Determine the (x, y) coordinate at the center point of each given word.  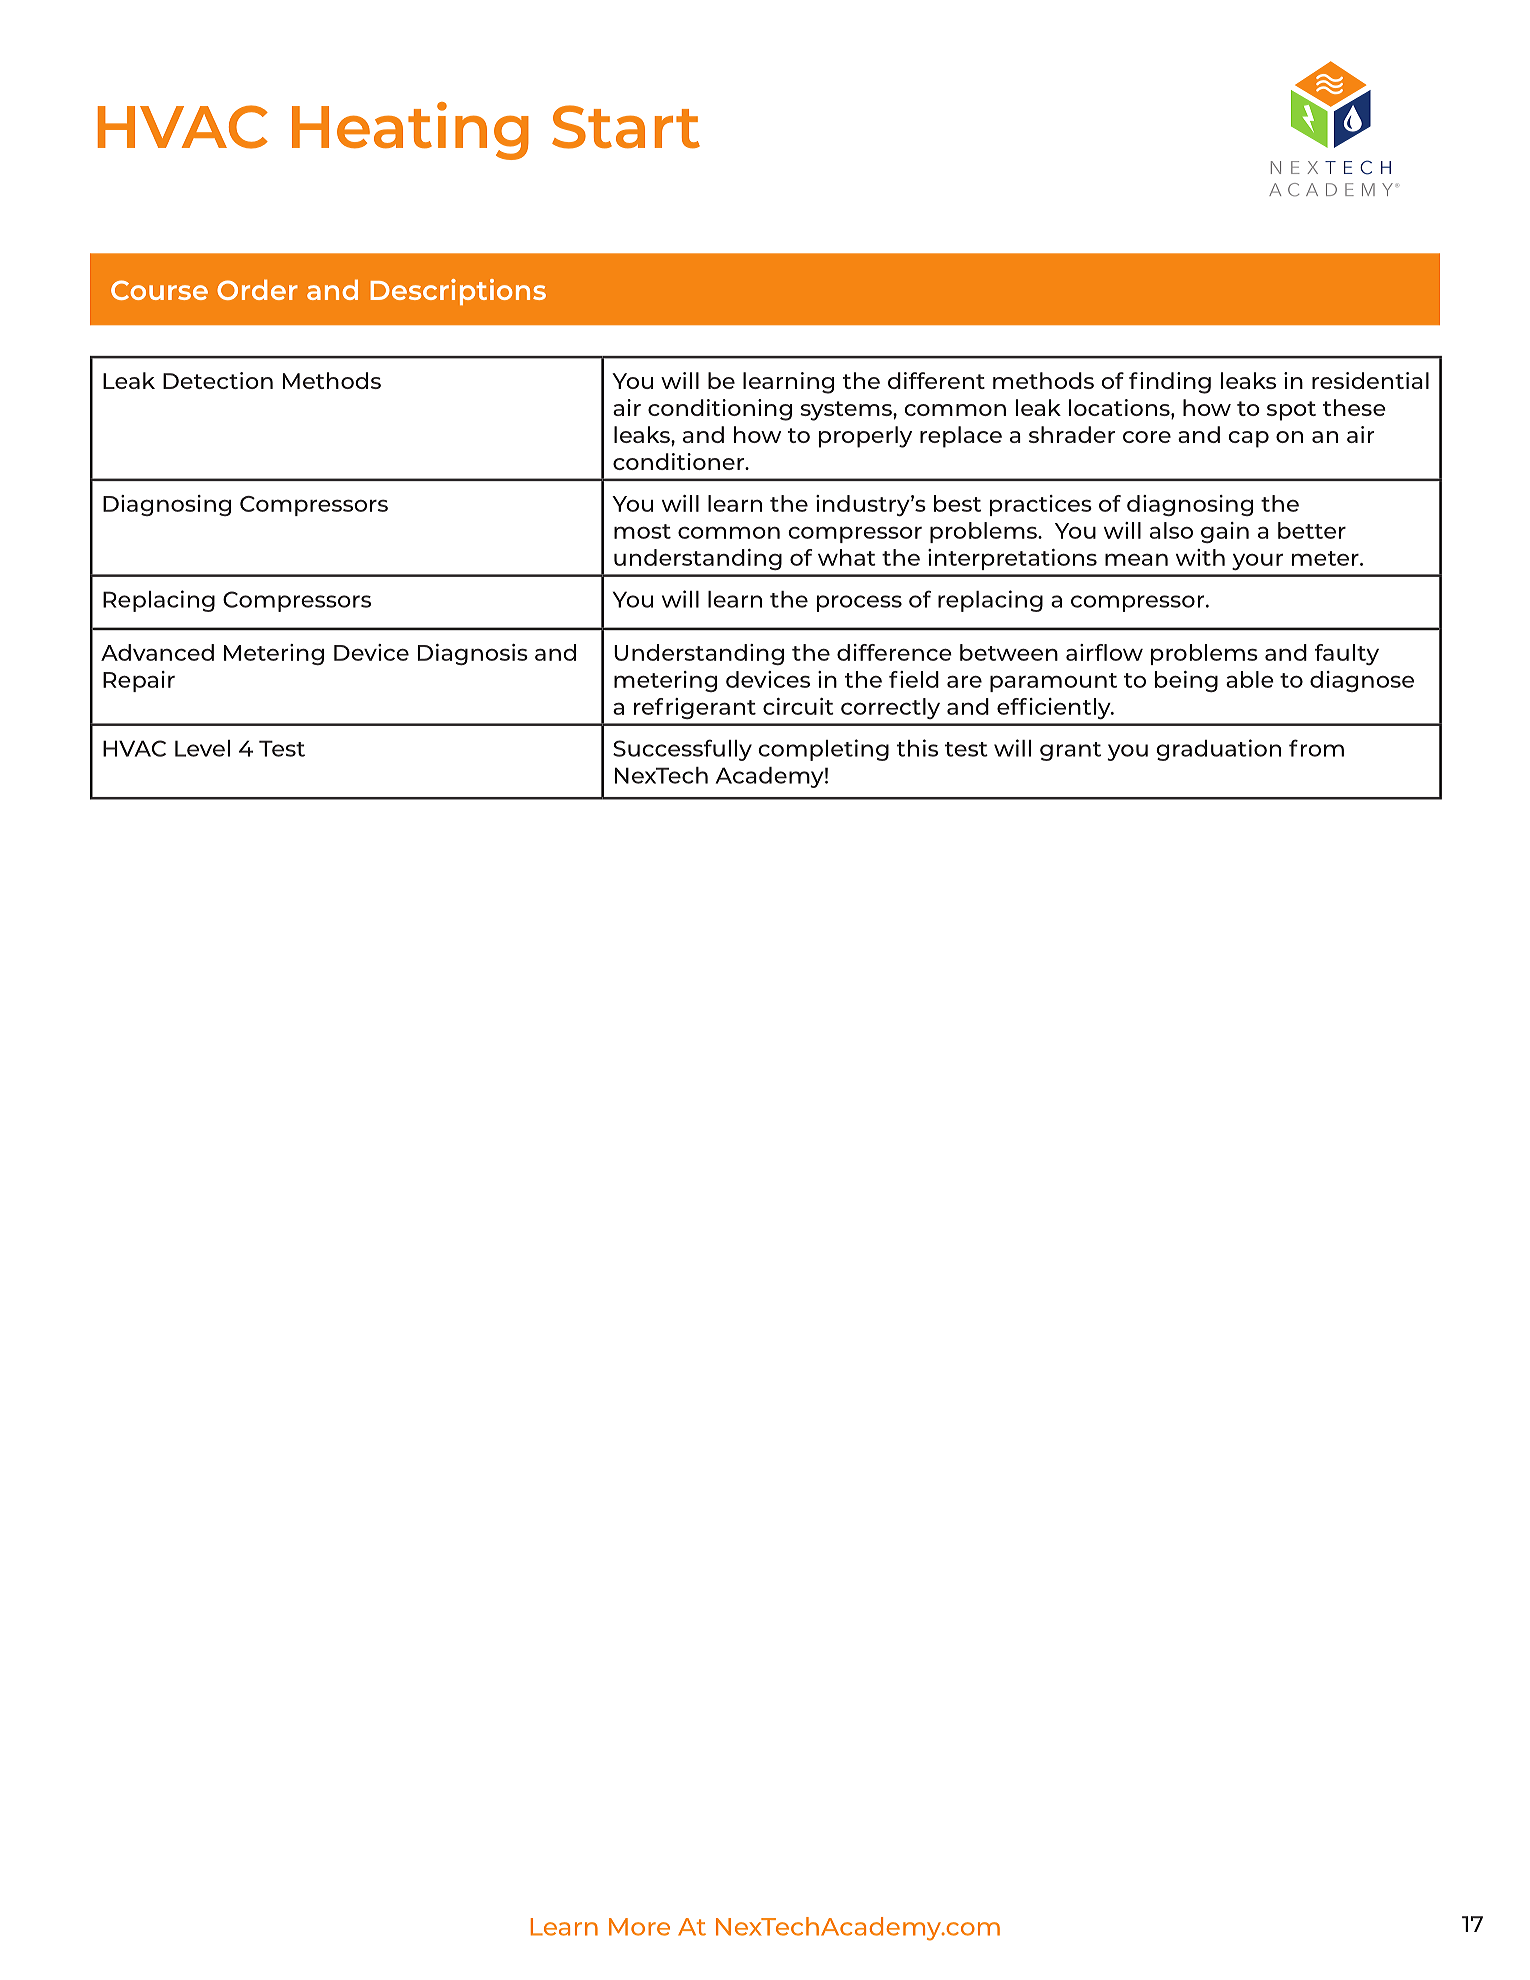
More (639, 1927)
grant (1070, 751)
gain (1225, 532)
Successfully (682, 750)
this (917, 748)
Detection (218, 380)
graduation (1218, 750)
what (847, 557)
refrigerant (695, 708)
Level (202, 748)
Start (626, 127)
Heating (410, 131)
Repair (139, 681)
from (1316, 748)
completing (823, 750)
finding (1170, 383)
